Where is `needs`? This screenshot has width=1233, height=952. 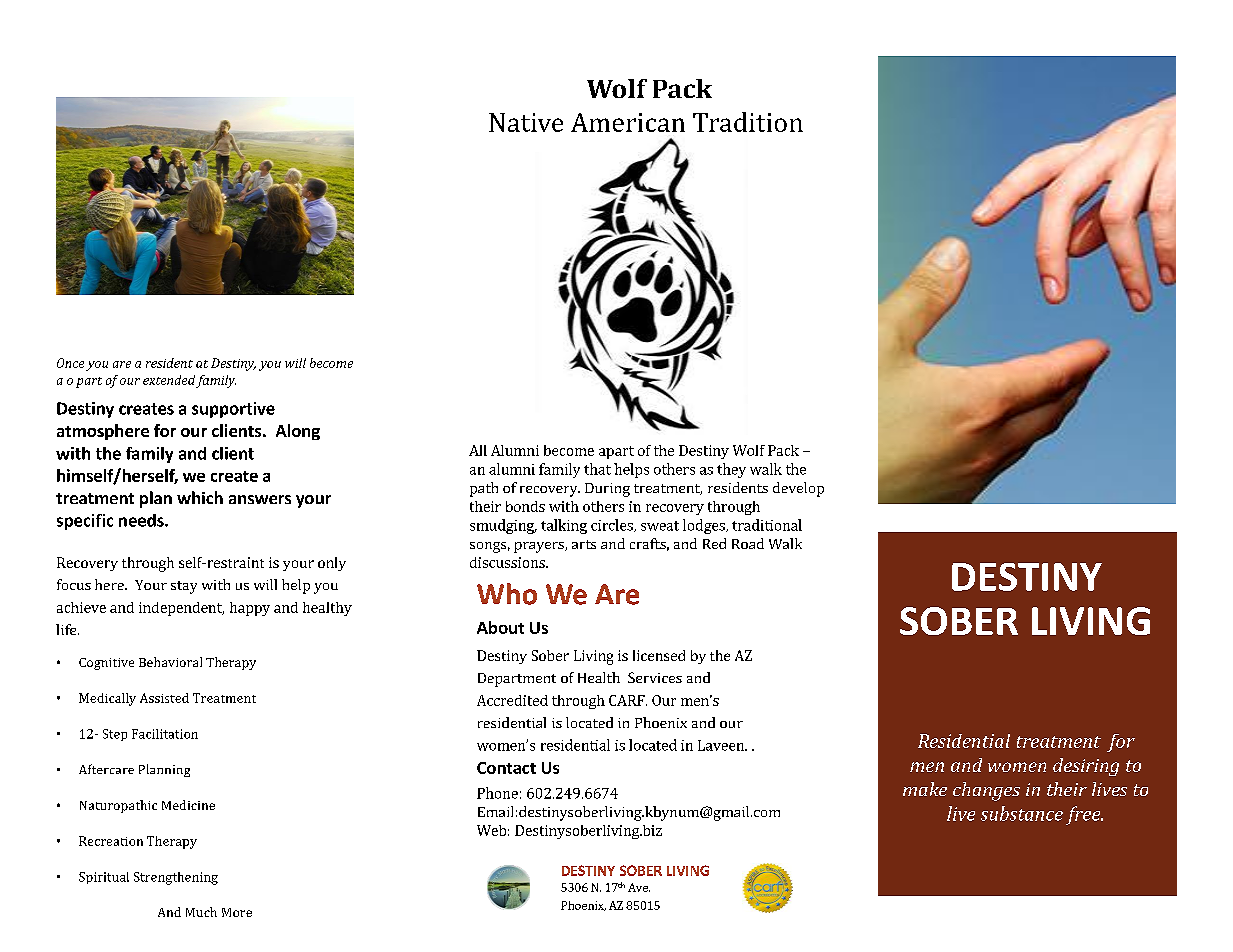 needs is located at coordinates (142, 520).
